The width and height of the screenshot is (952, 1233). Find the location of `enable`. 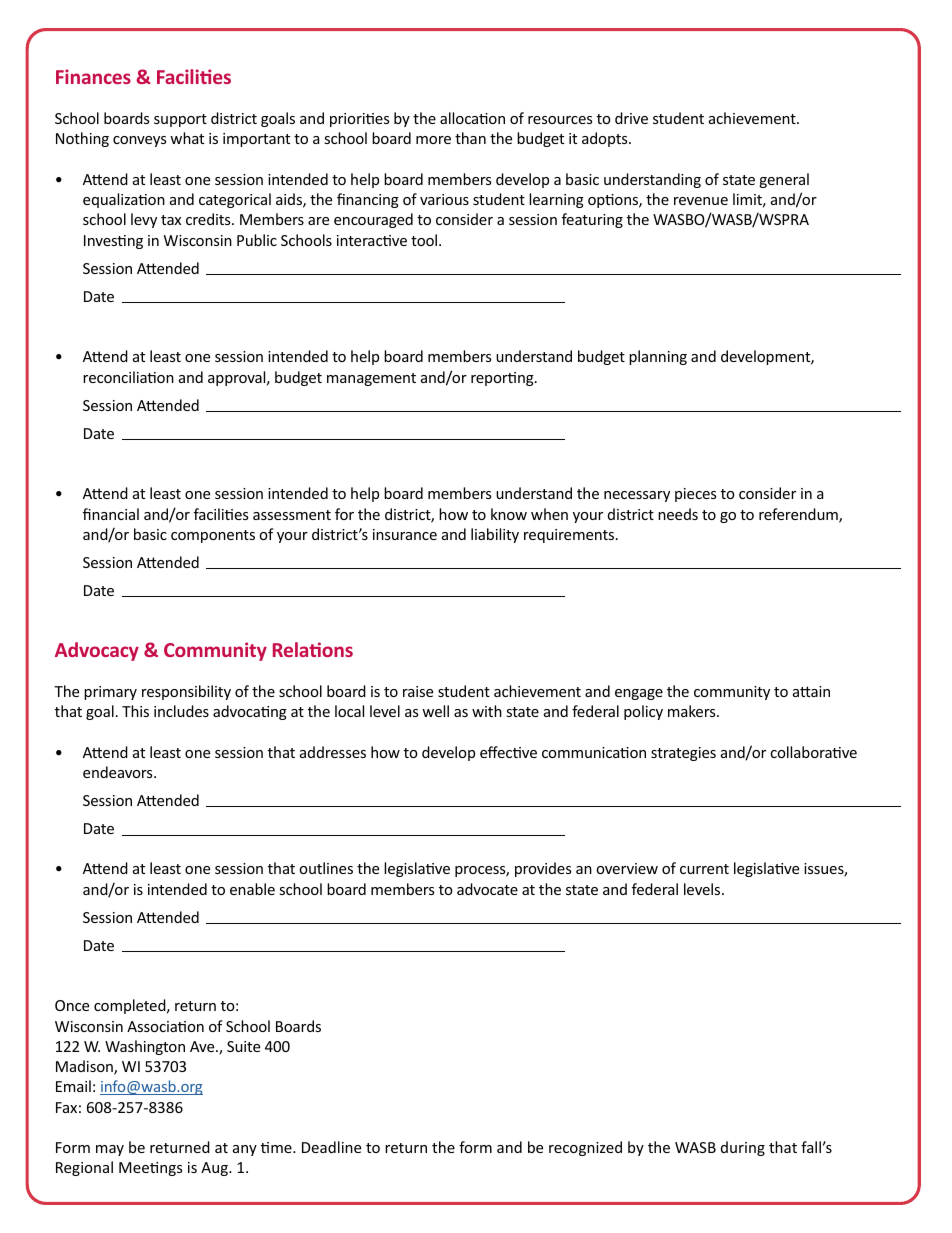

enable is located at coordinates (252, 889).
